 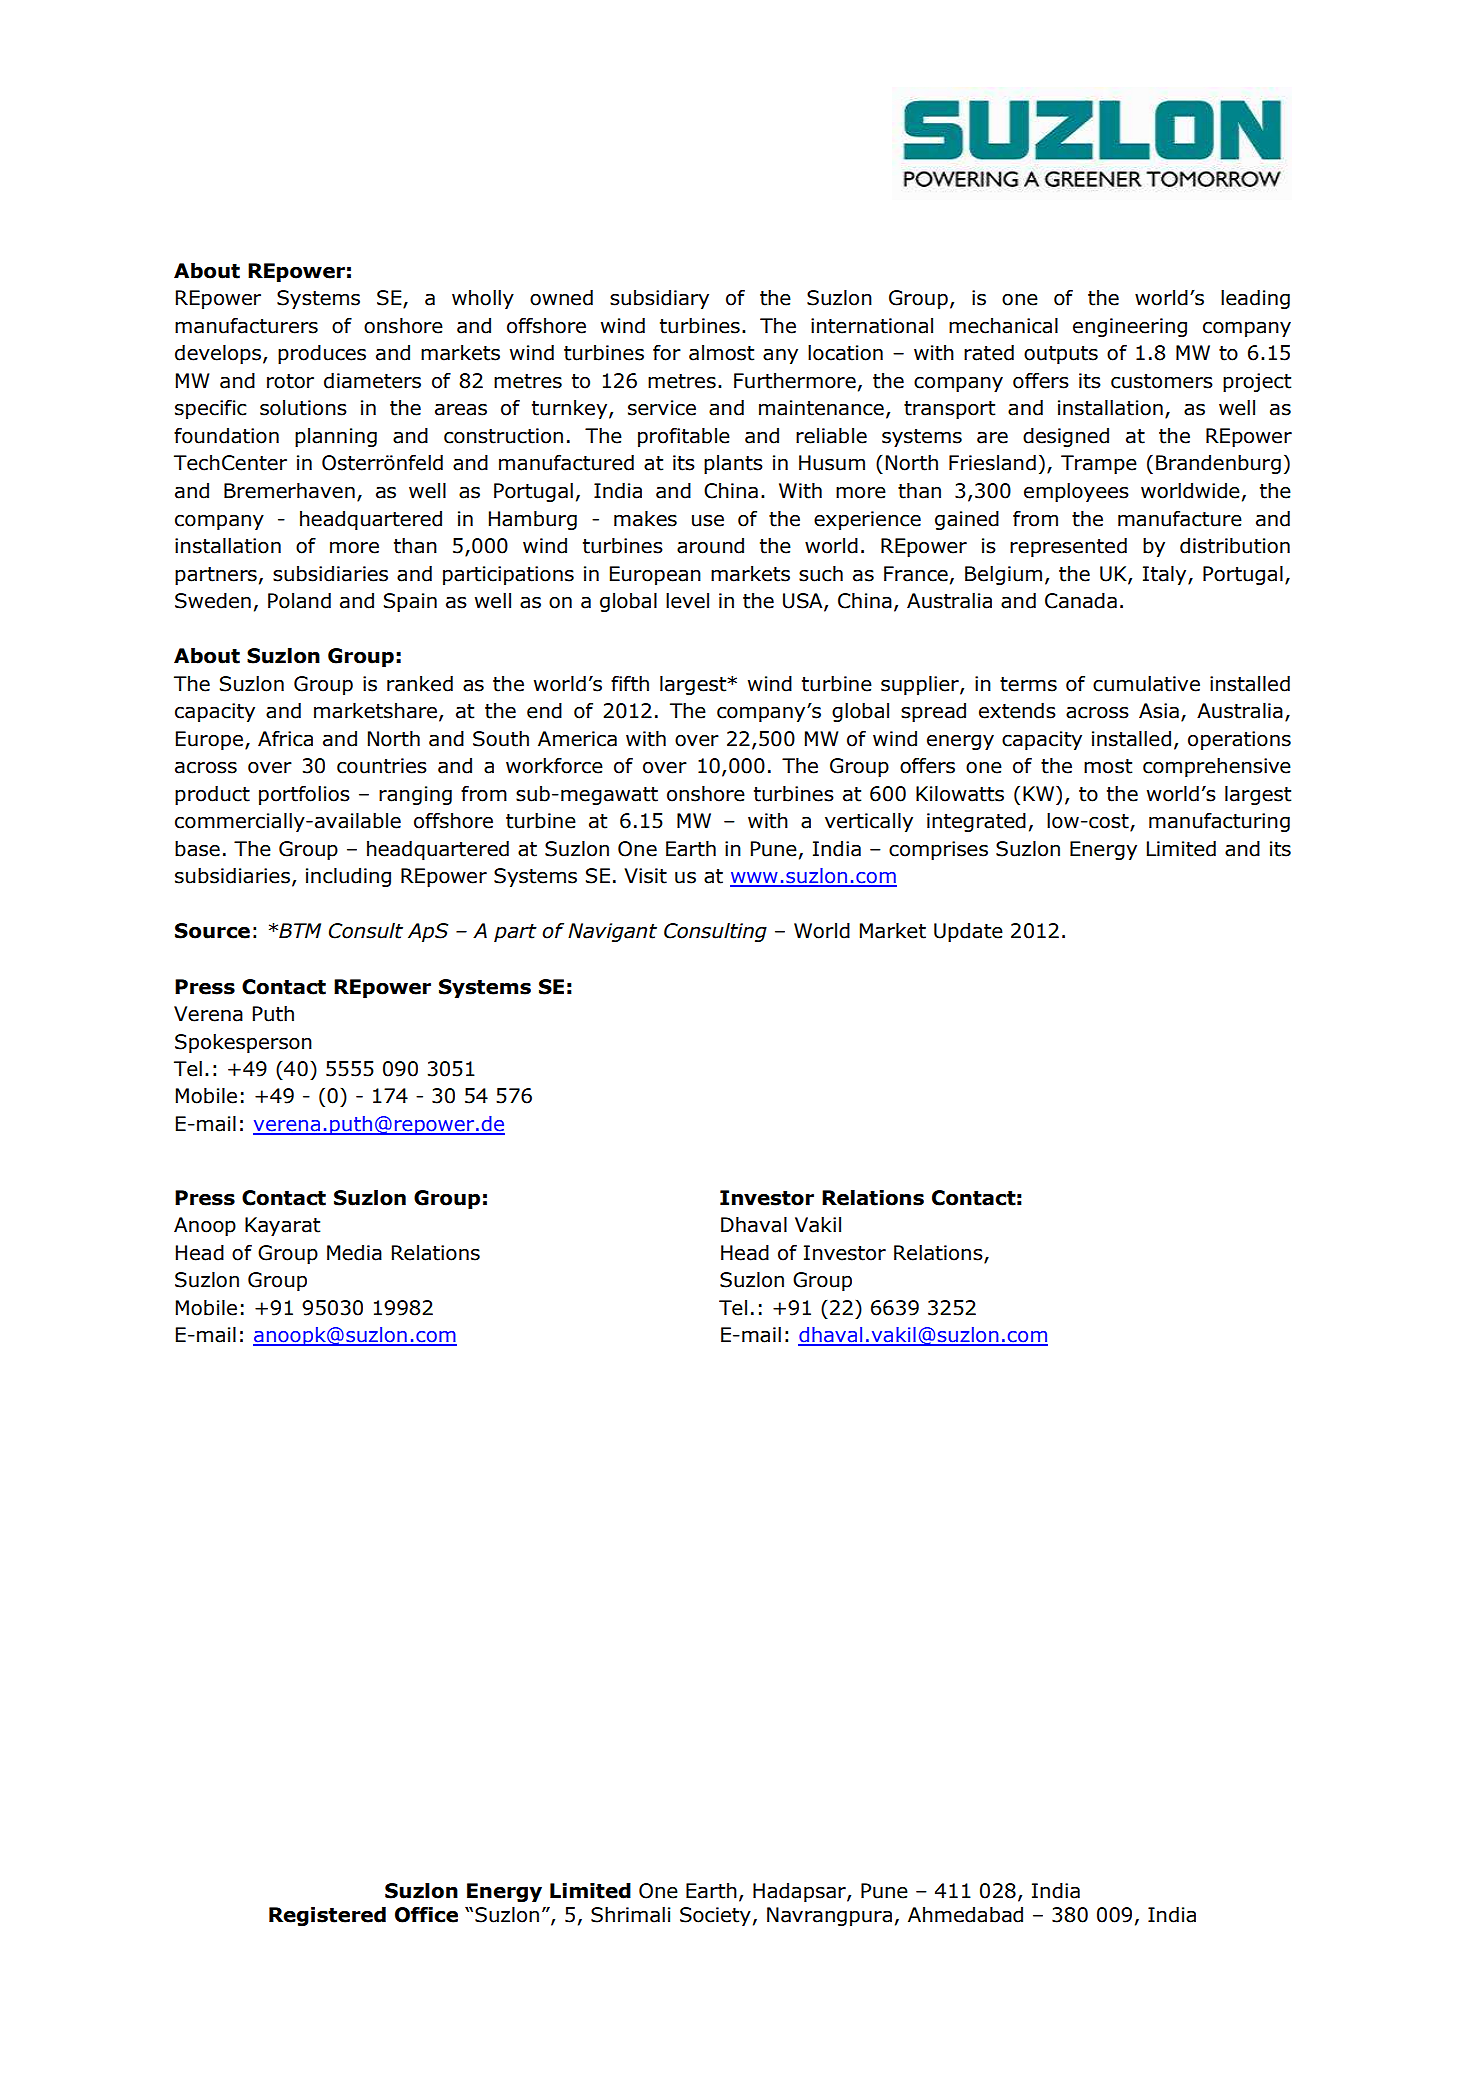 I want to click on Registered, so click(x=327, y=1916).
